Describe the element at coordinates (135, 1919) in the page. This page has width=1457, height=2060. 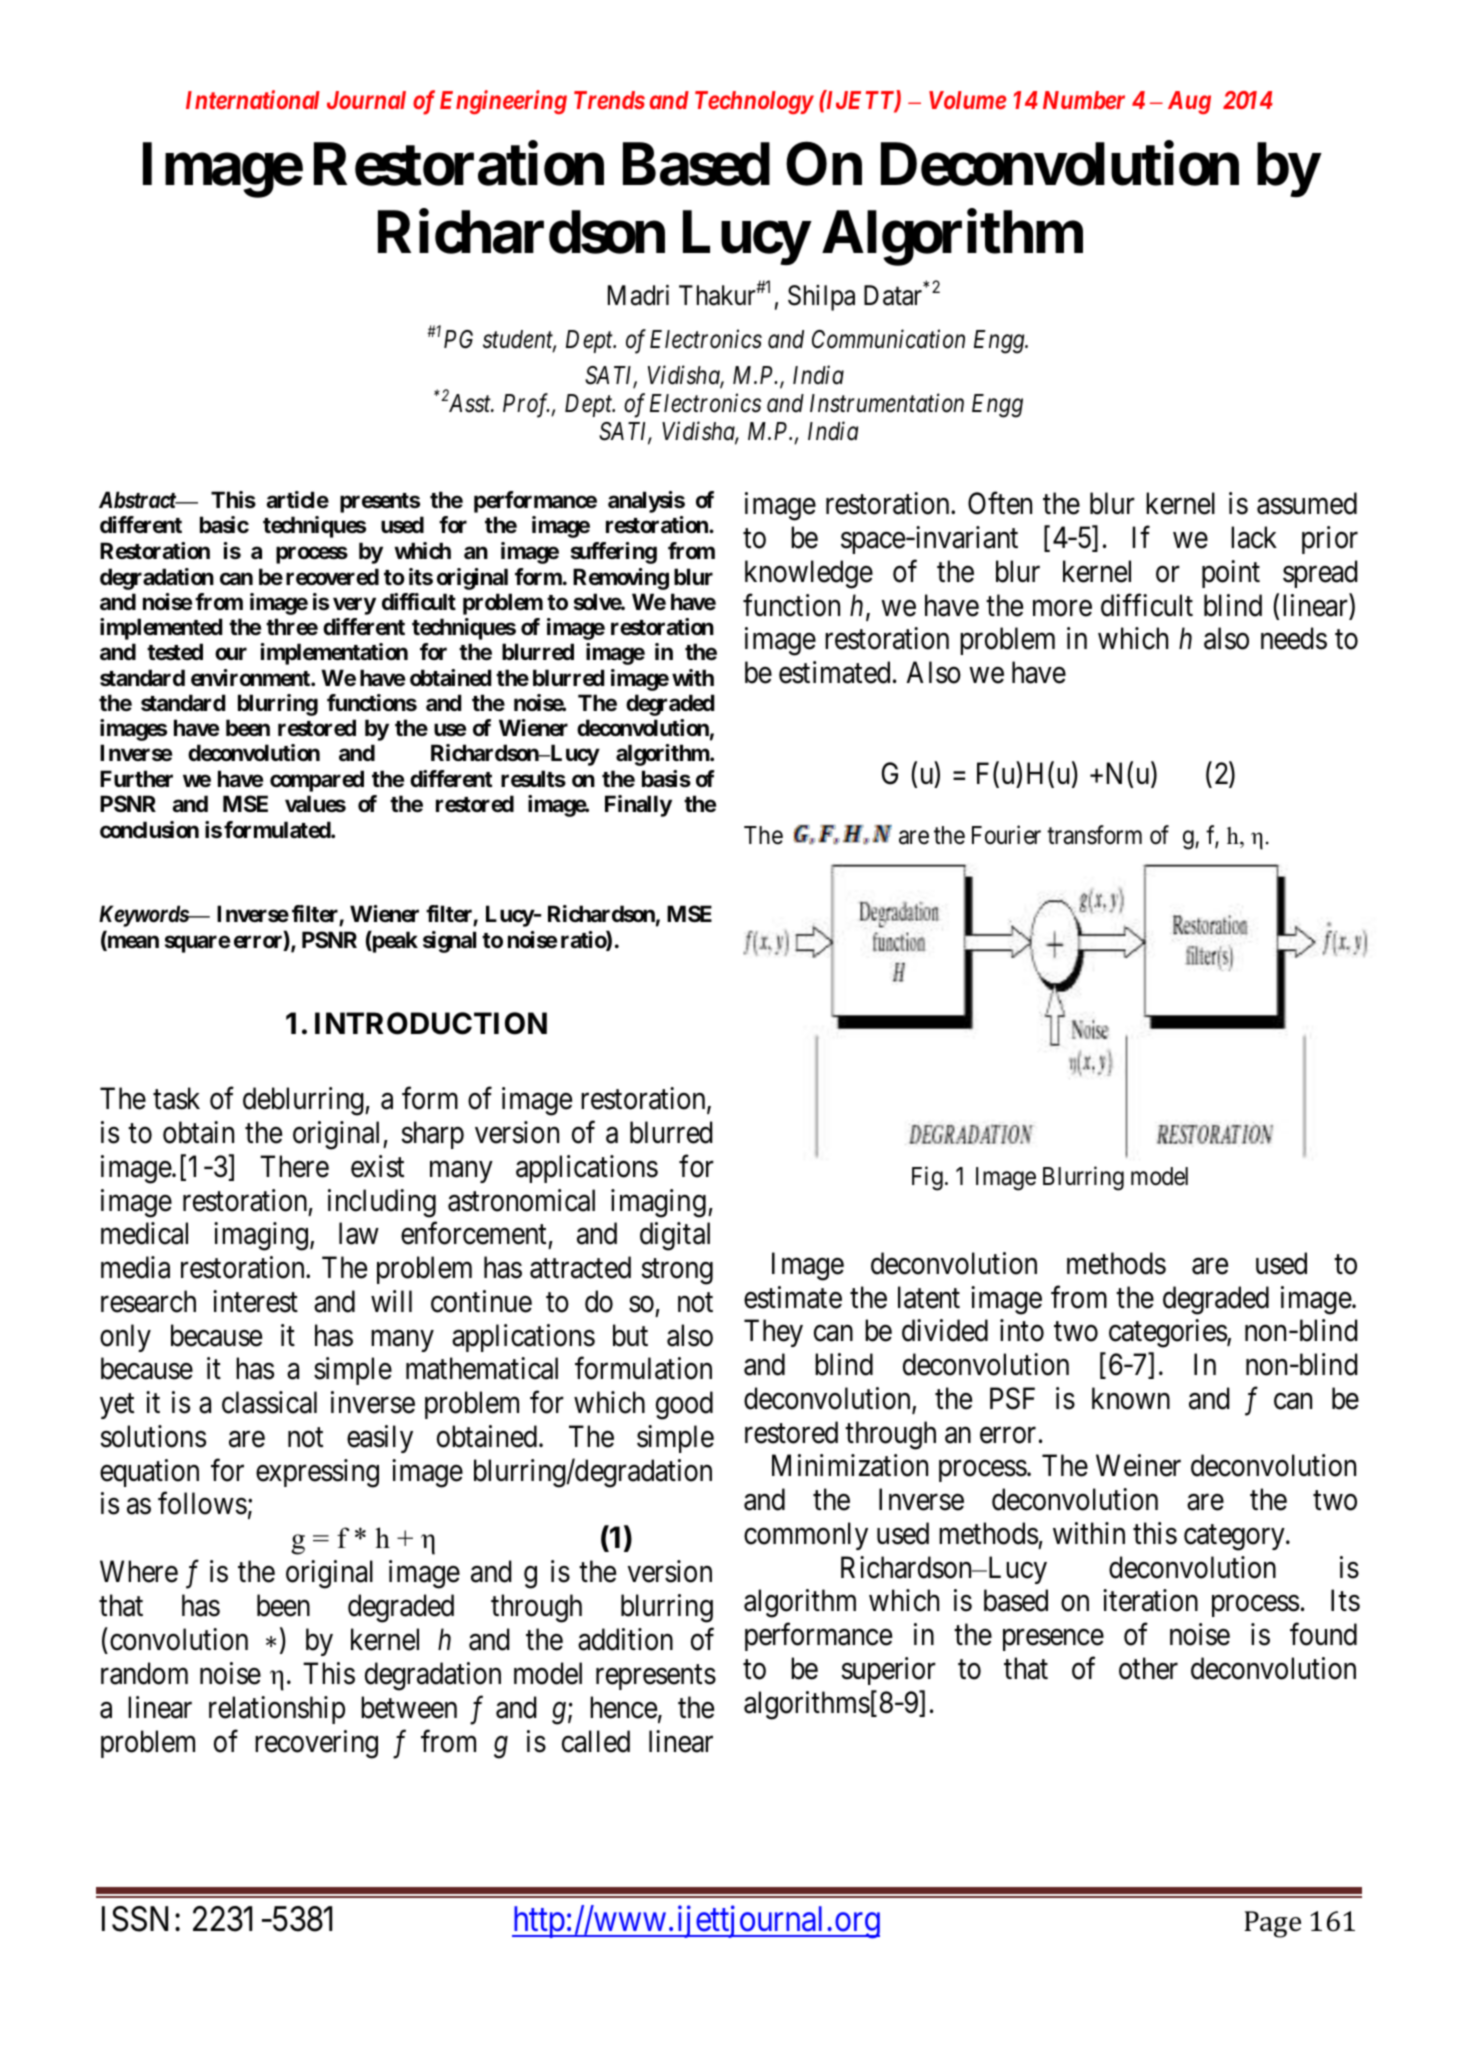
I see `ISSN` at that location.
